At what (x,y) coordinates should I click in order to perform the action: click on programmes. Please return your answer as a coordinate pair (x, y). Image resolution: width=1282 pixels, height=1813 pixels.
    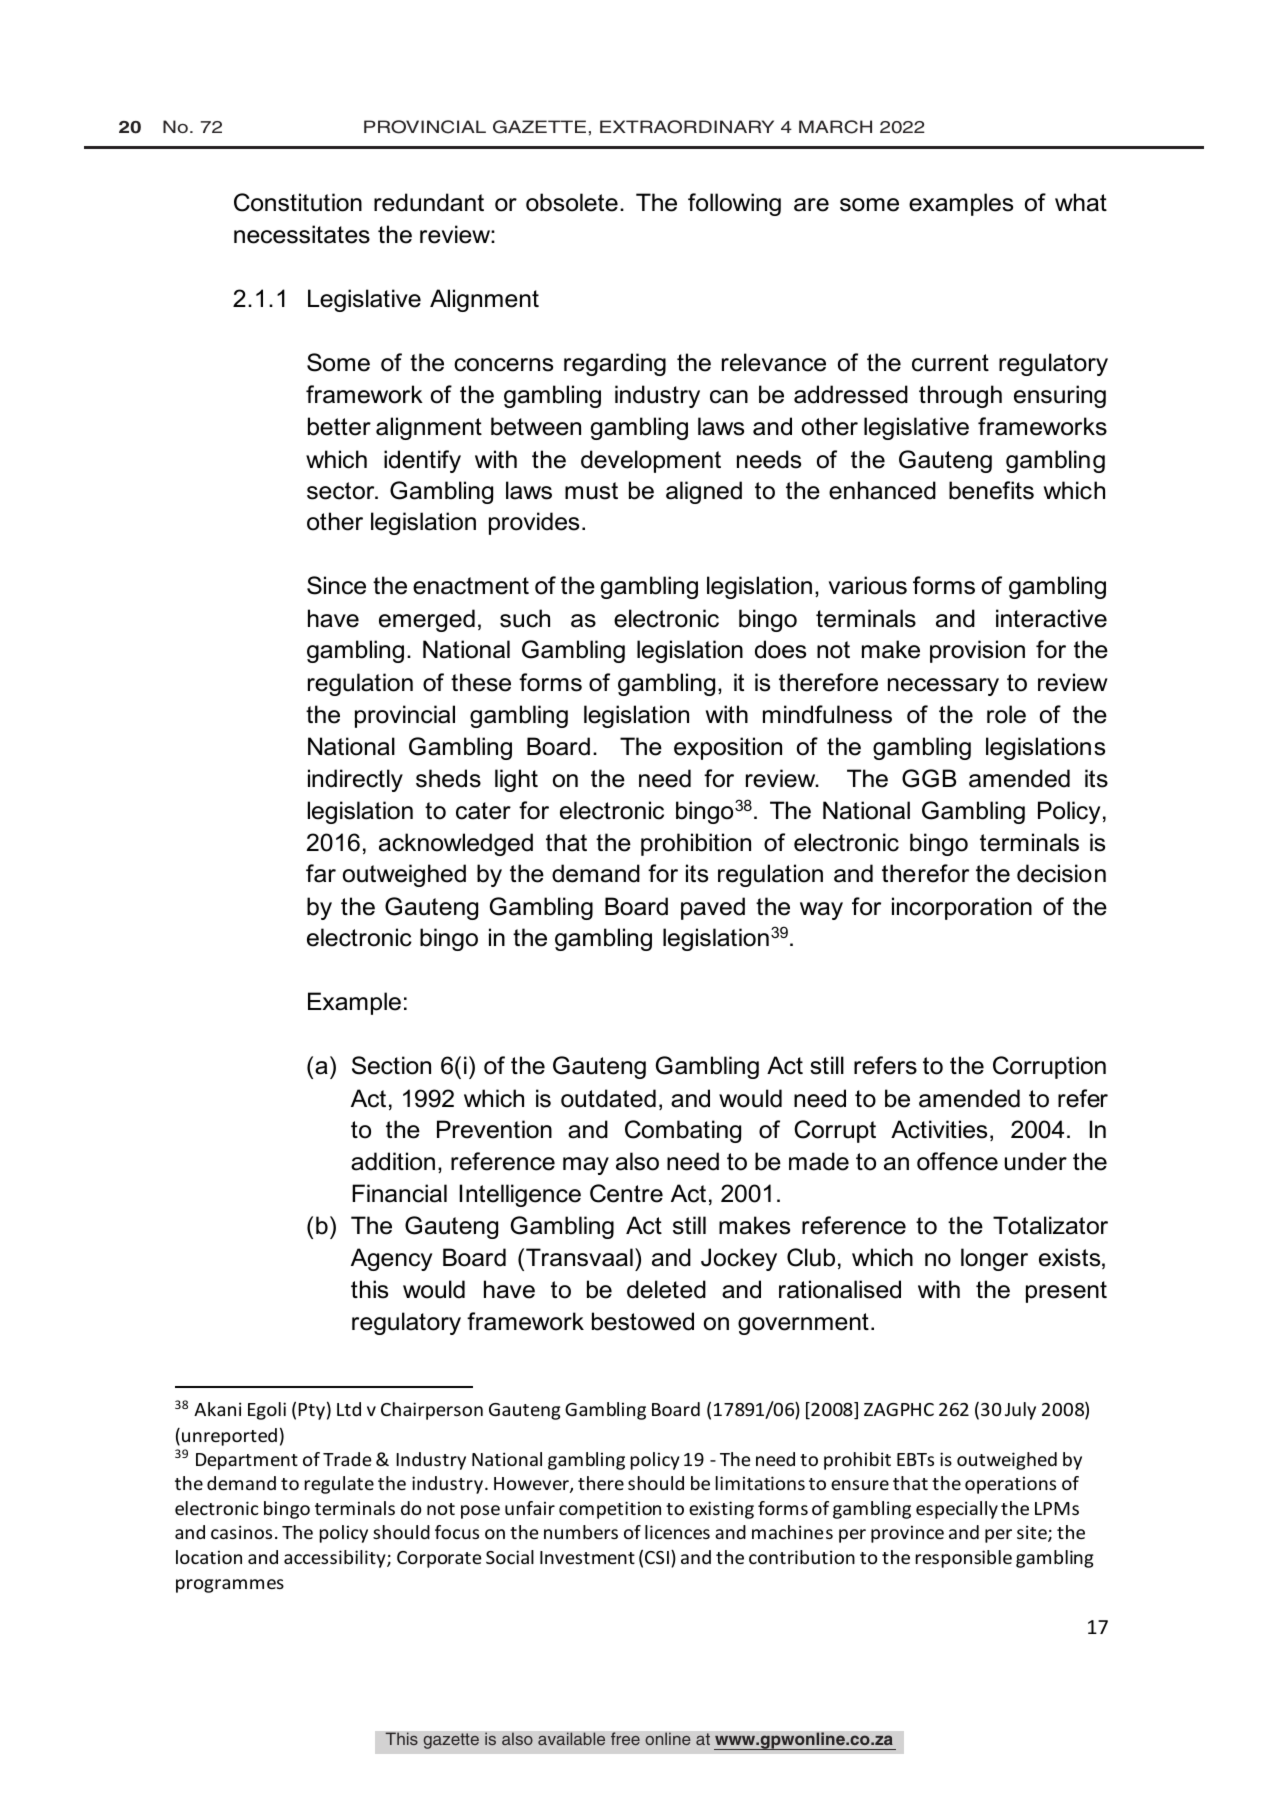
    Looking at the image, I should click on (230, 1586).
